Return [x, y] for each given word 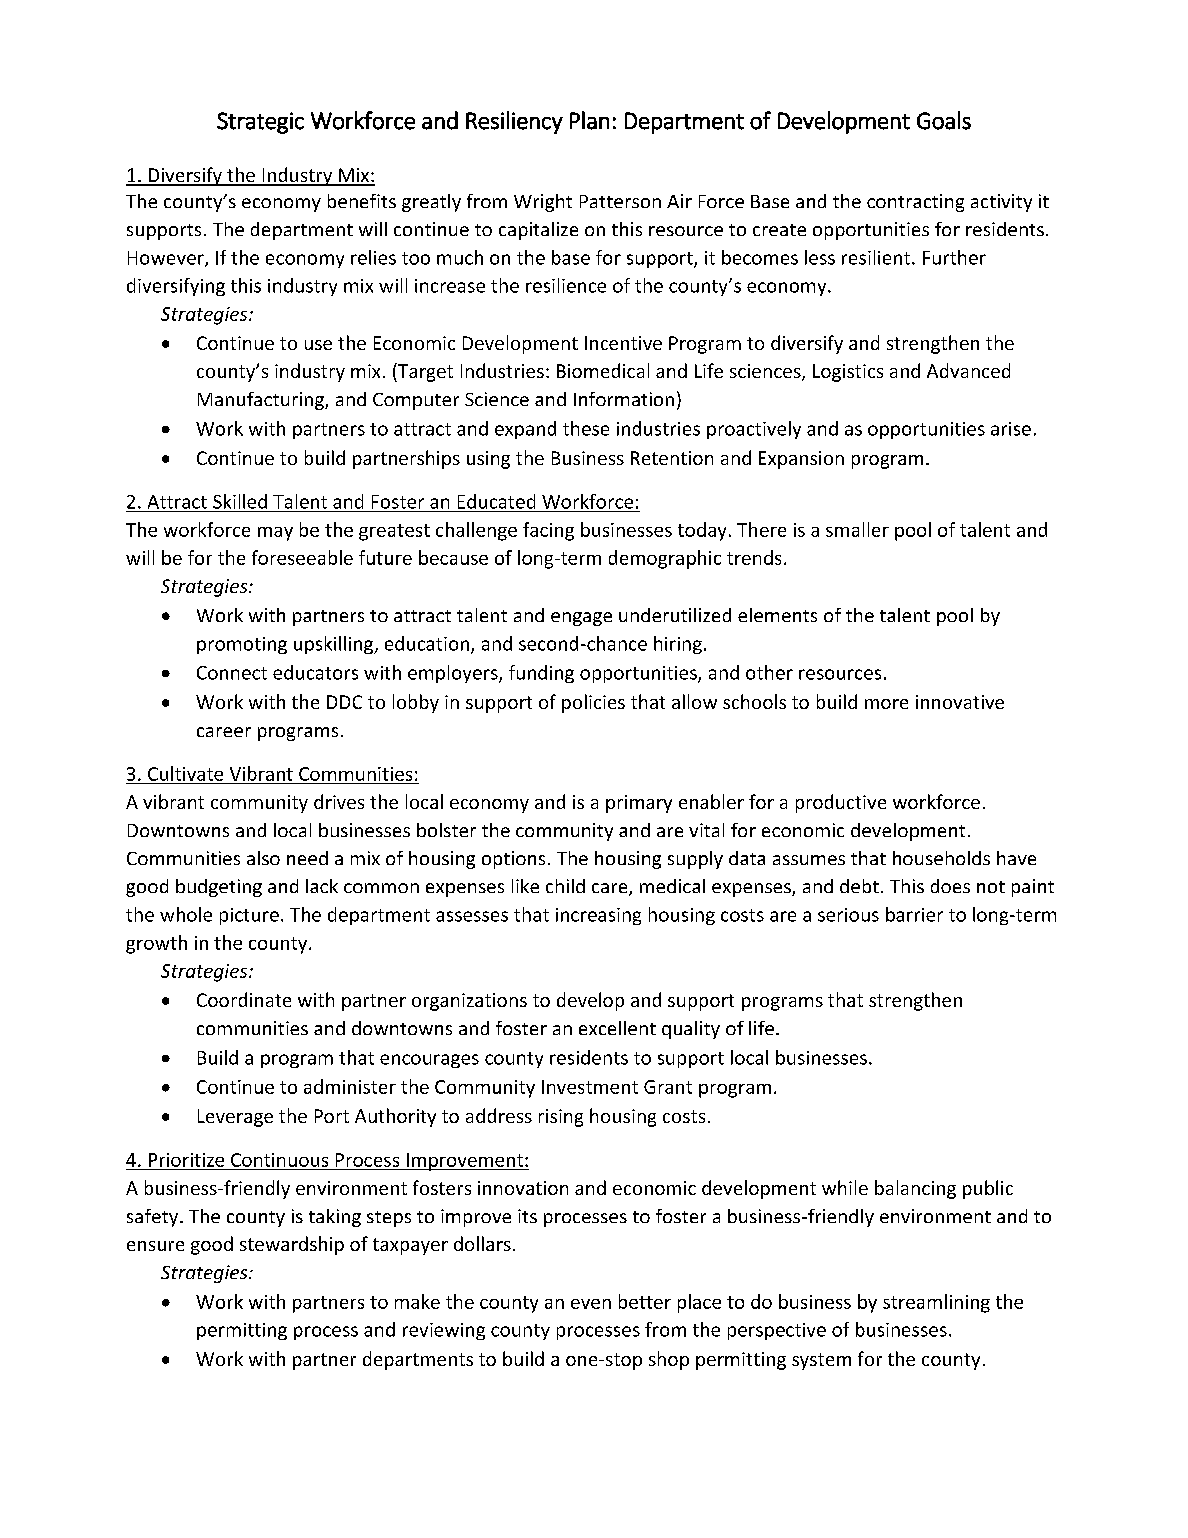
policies [593, 703]
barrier [914, 914]
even [591, 1304]
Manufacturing [262, 401]
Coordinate [244, 999]
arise [1011, 429]
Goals [944, 120]
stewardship [292, 1245]
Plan [589, 120]
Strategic [260, 123]
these [586, 428]
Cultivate [185, 773]
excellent [617, 1028]
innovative [960, 702]
